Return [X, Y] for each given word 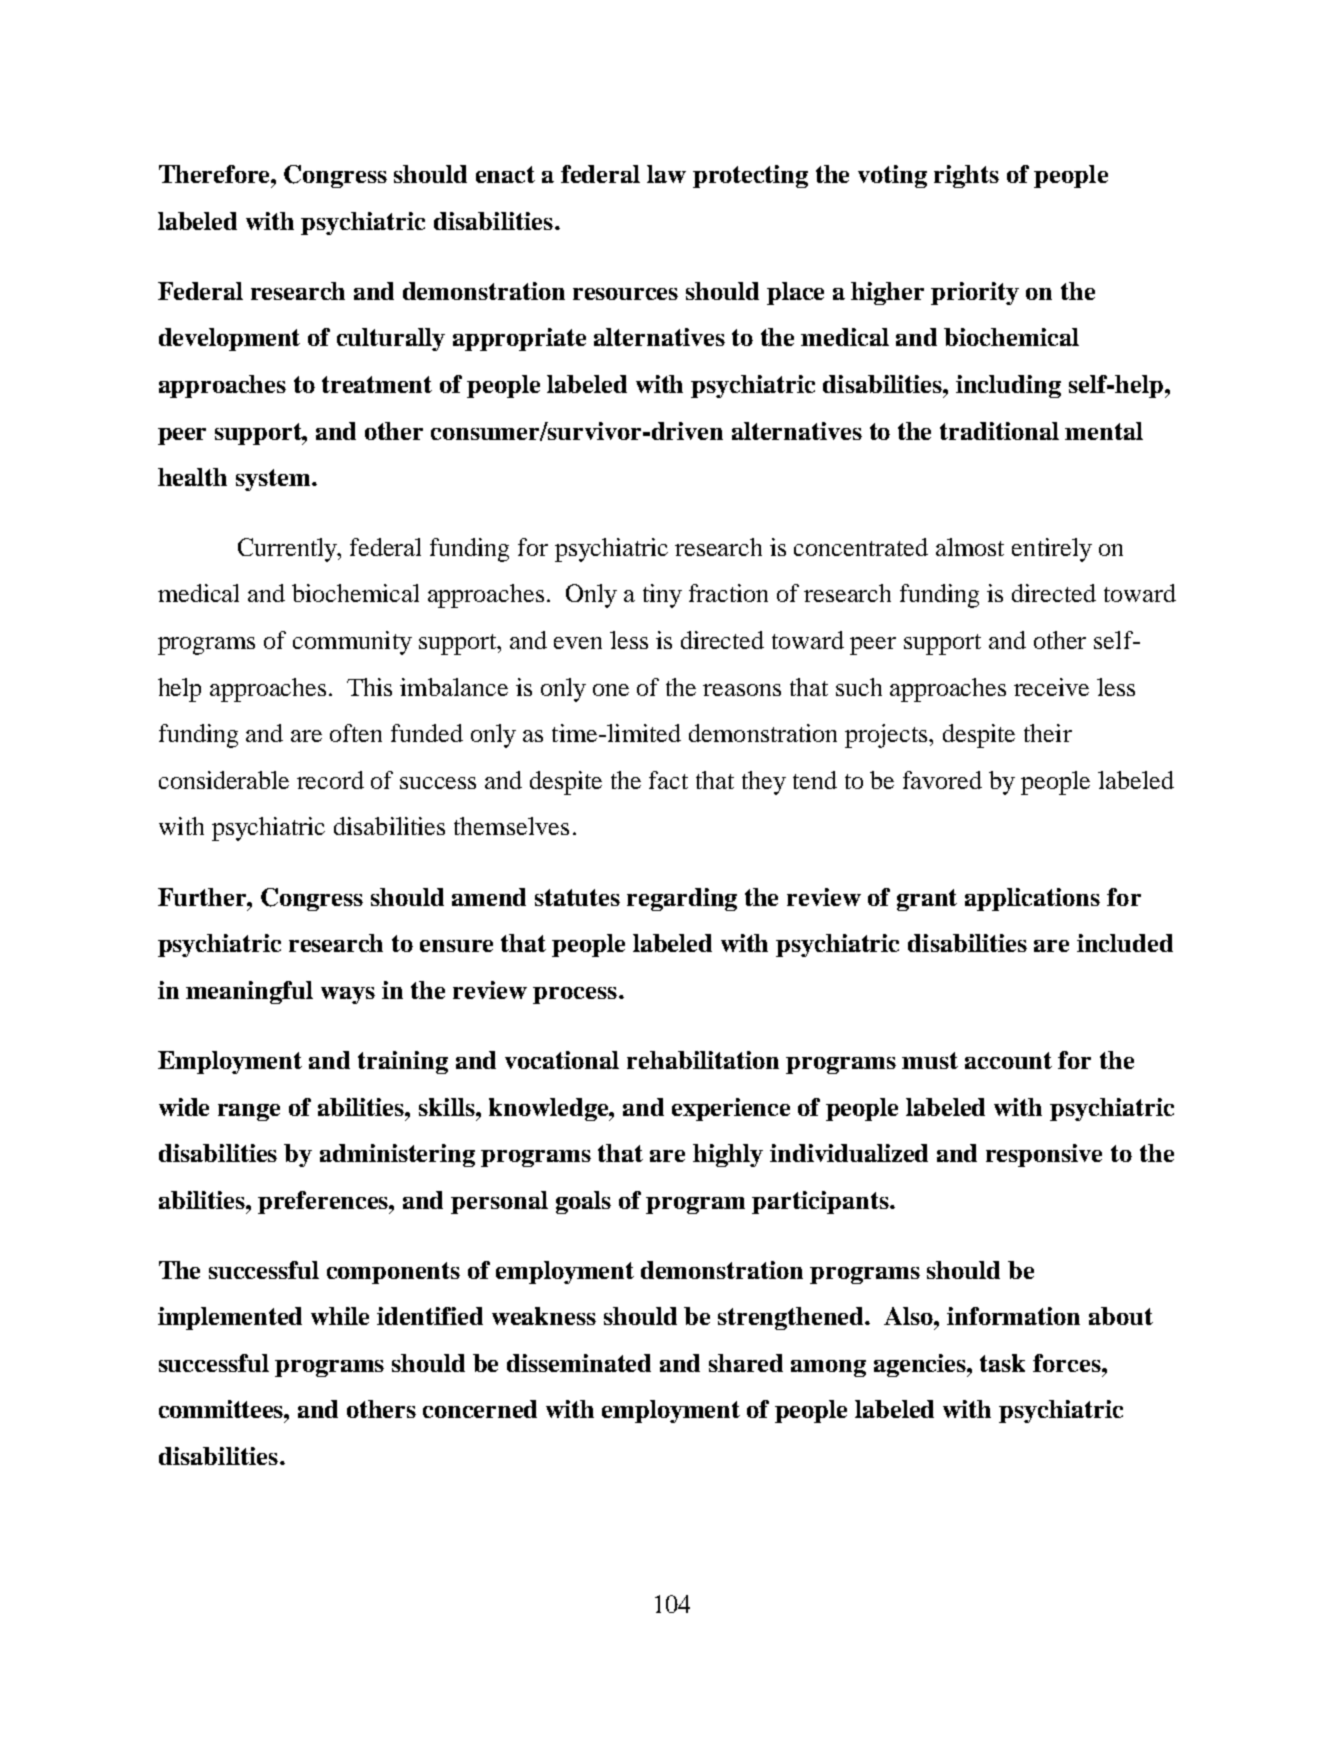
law [666, 174]
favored [942, 780]
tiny [662, 596]
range [249, 1112]
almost [970, 547]
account [1008, 1060]
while [340, 1316]
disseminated [579, 1363]
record [330, 780]
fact [668, 780]
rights [966, 176]
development [229, 339]
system [274, 480]
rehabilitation [703, 1060]
